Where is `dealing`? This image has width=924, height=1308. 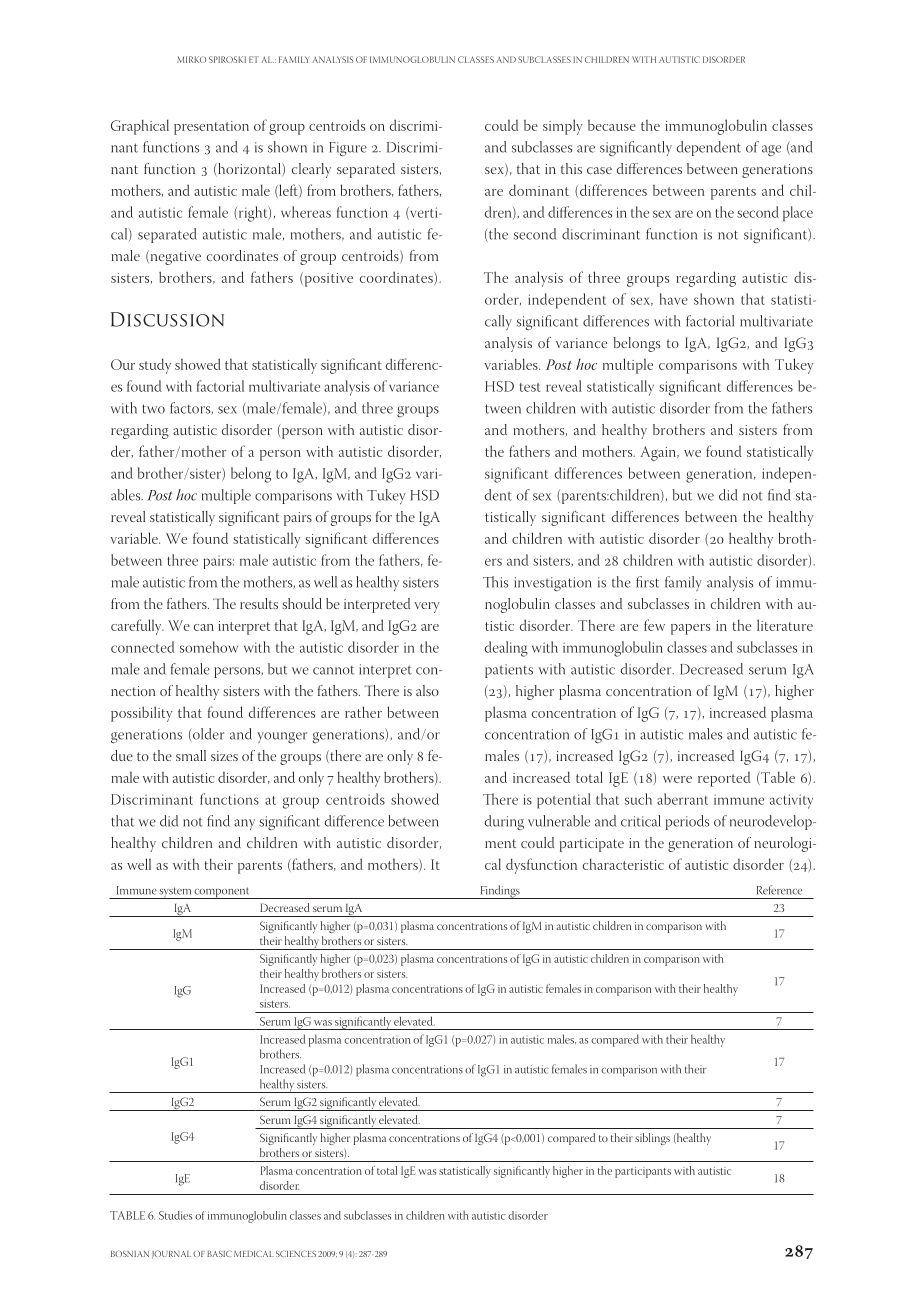 dealing is located at coordinates (506, 649).
